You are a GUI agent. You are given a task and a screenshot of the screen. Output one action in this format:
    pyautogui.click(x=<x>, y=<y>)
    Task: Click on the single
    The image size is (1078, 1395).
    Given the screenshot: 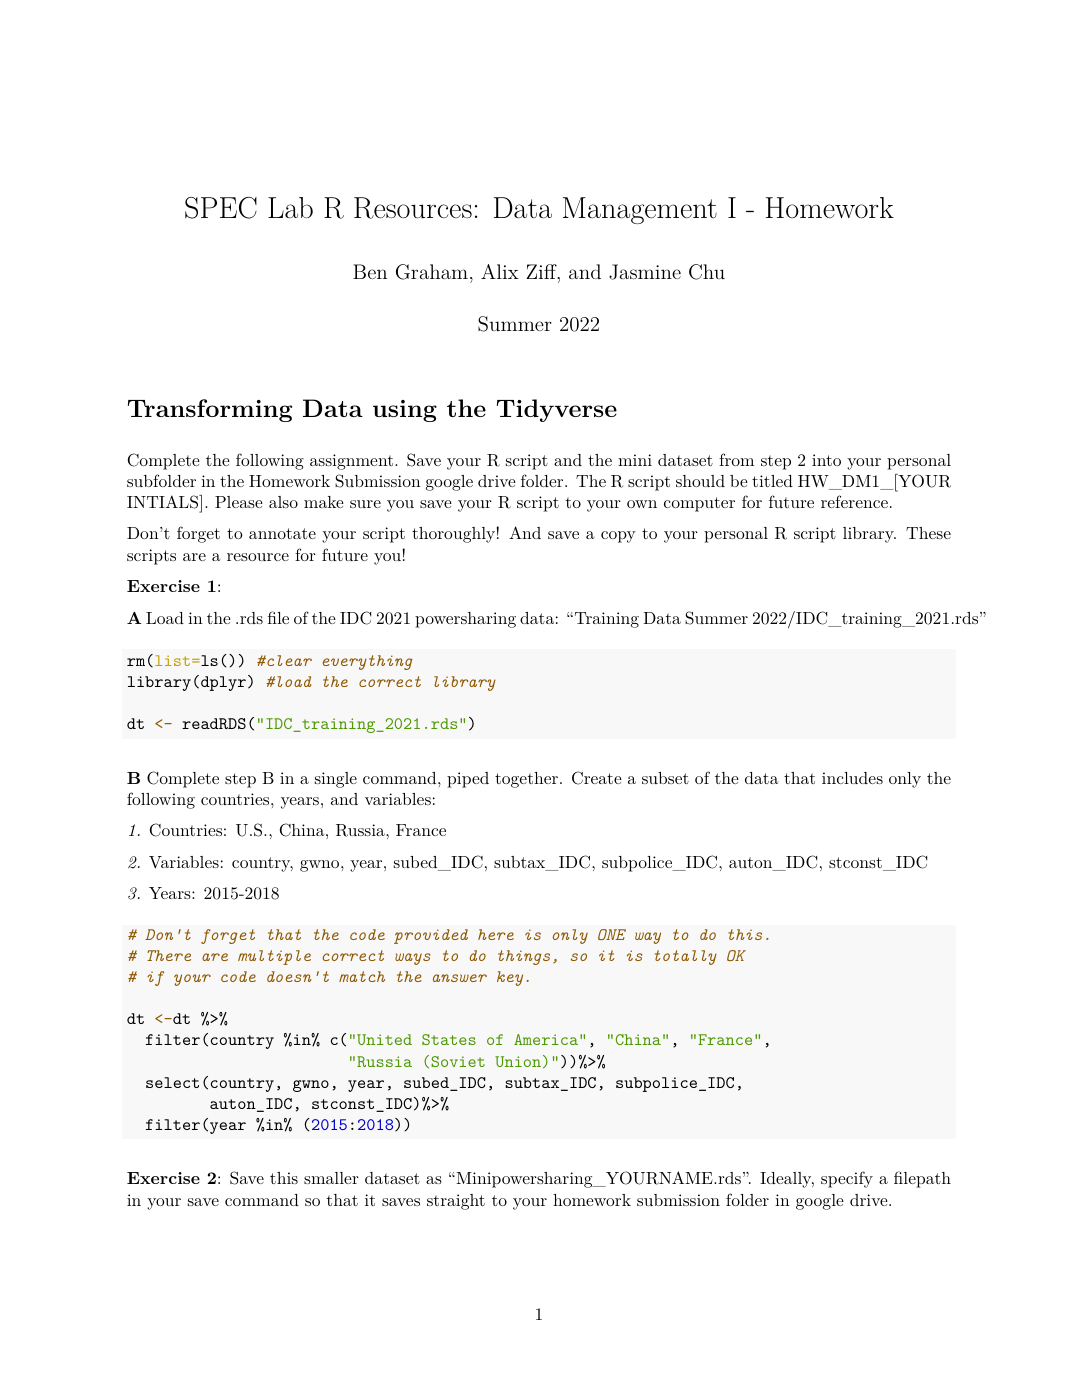 What is the action you would take?
    pyautogui.click(x=336, y=780)
